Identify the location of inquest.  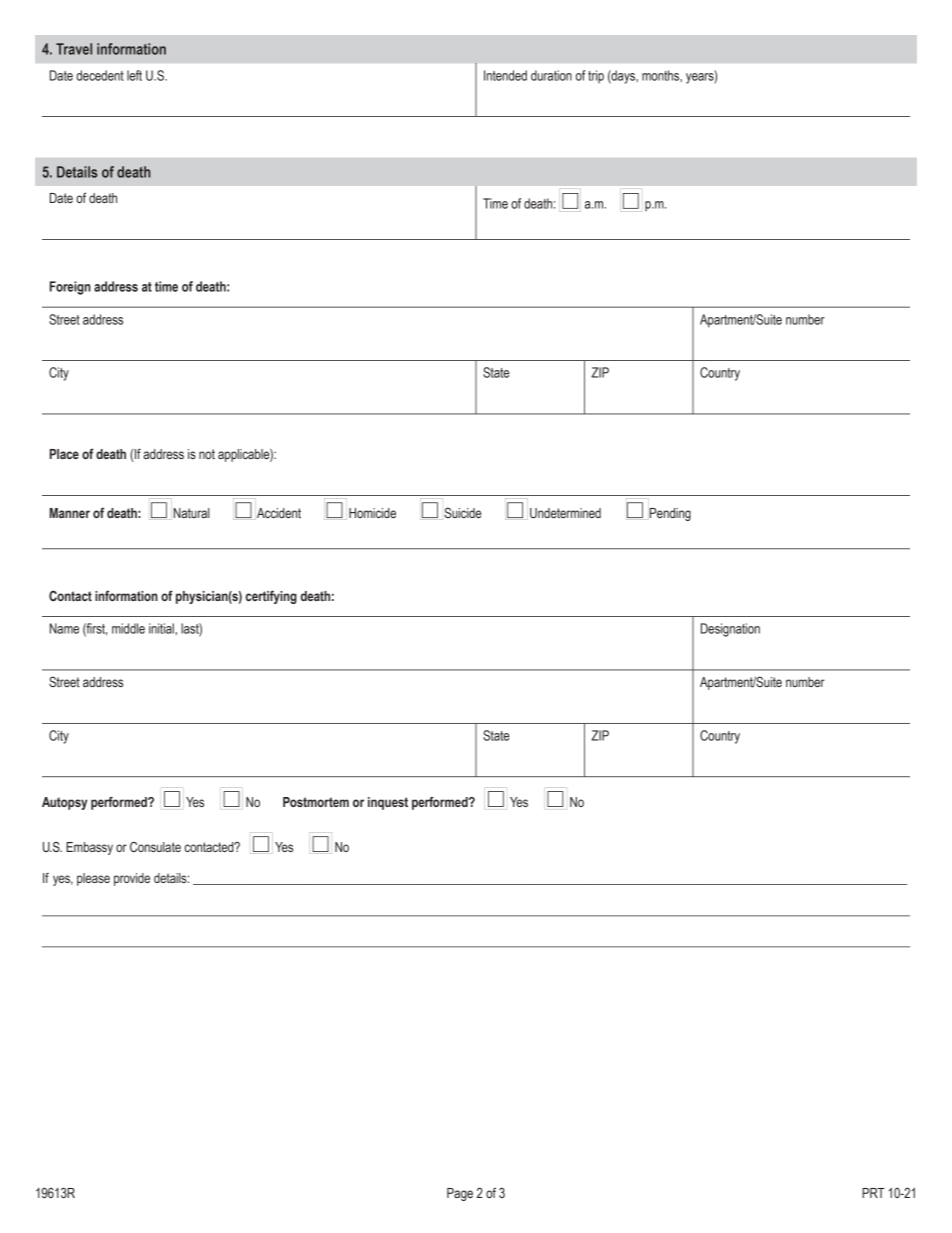
(388, 803).
